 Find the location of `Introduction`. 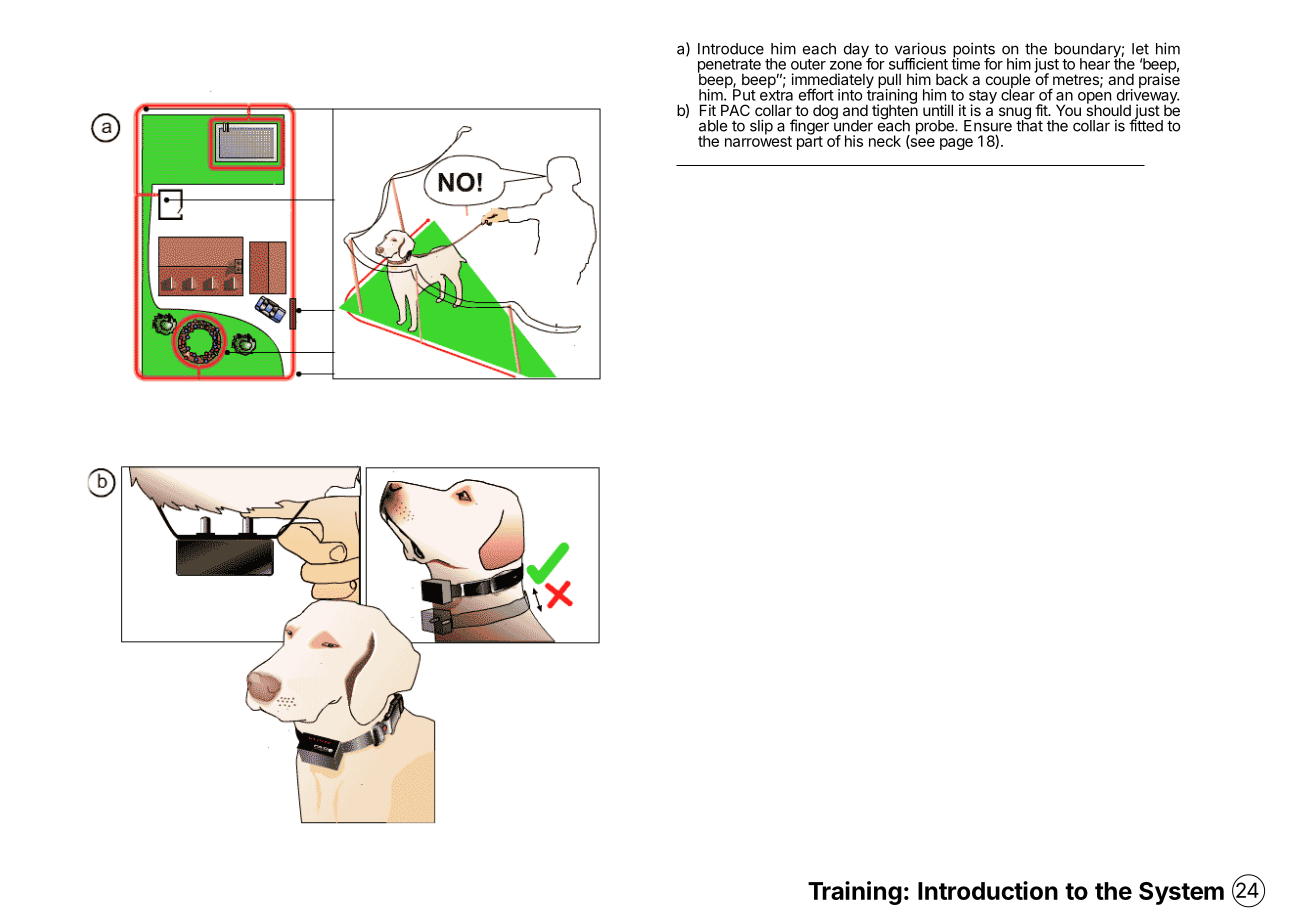

Introduction is located at coordinates (988, 890).
